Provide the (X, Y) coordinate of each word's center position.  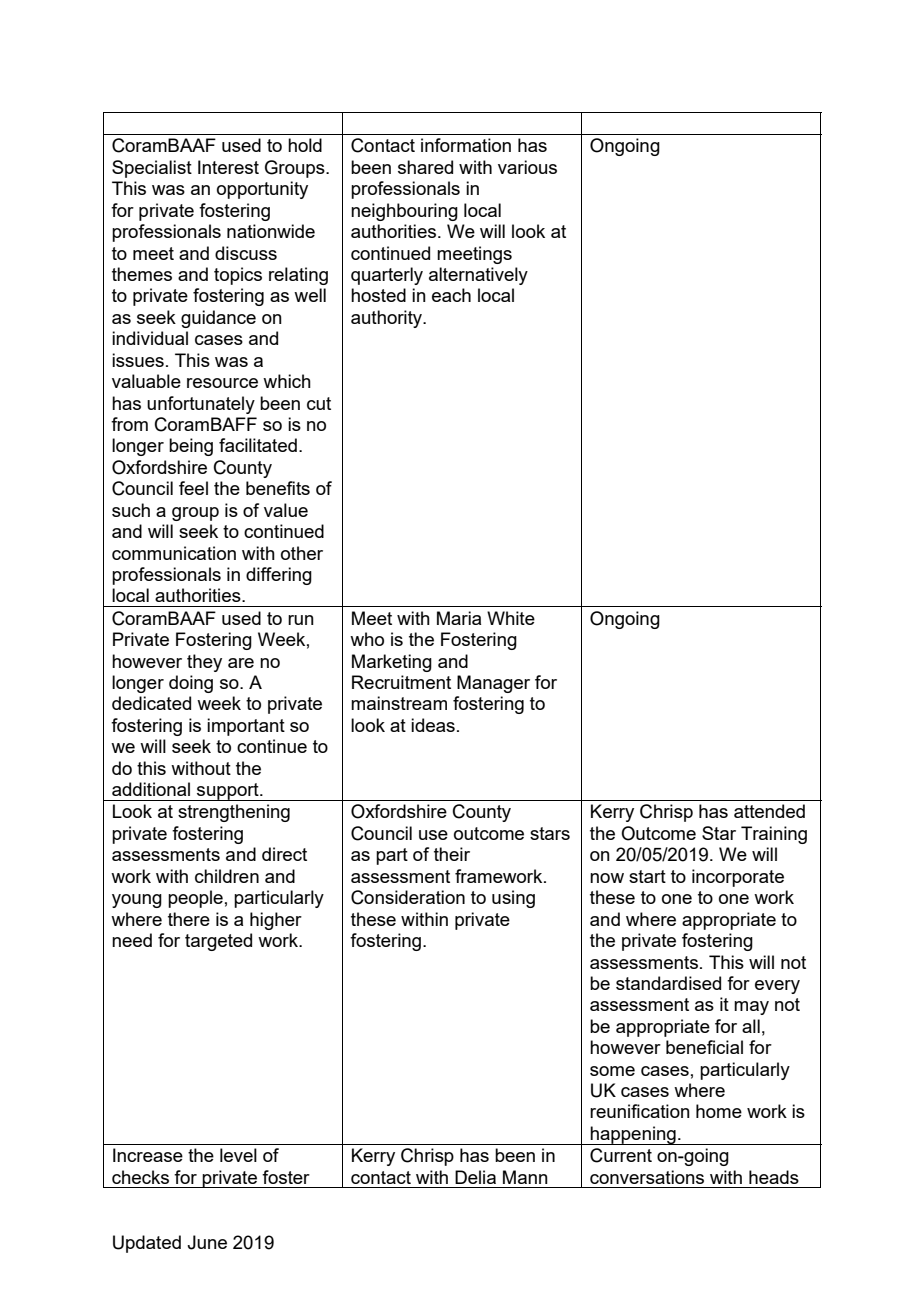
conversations (647, 1177)
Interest (228, 167)
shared (425, 167)
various (527, 167)
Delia (475, 1177)
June (207, 1242)
